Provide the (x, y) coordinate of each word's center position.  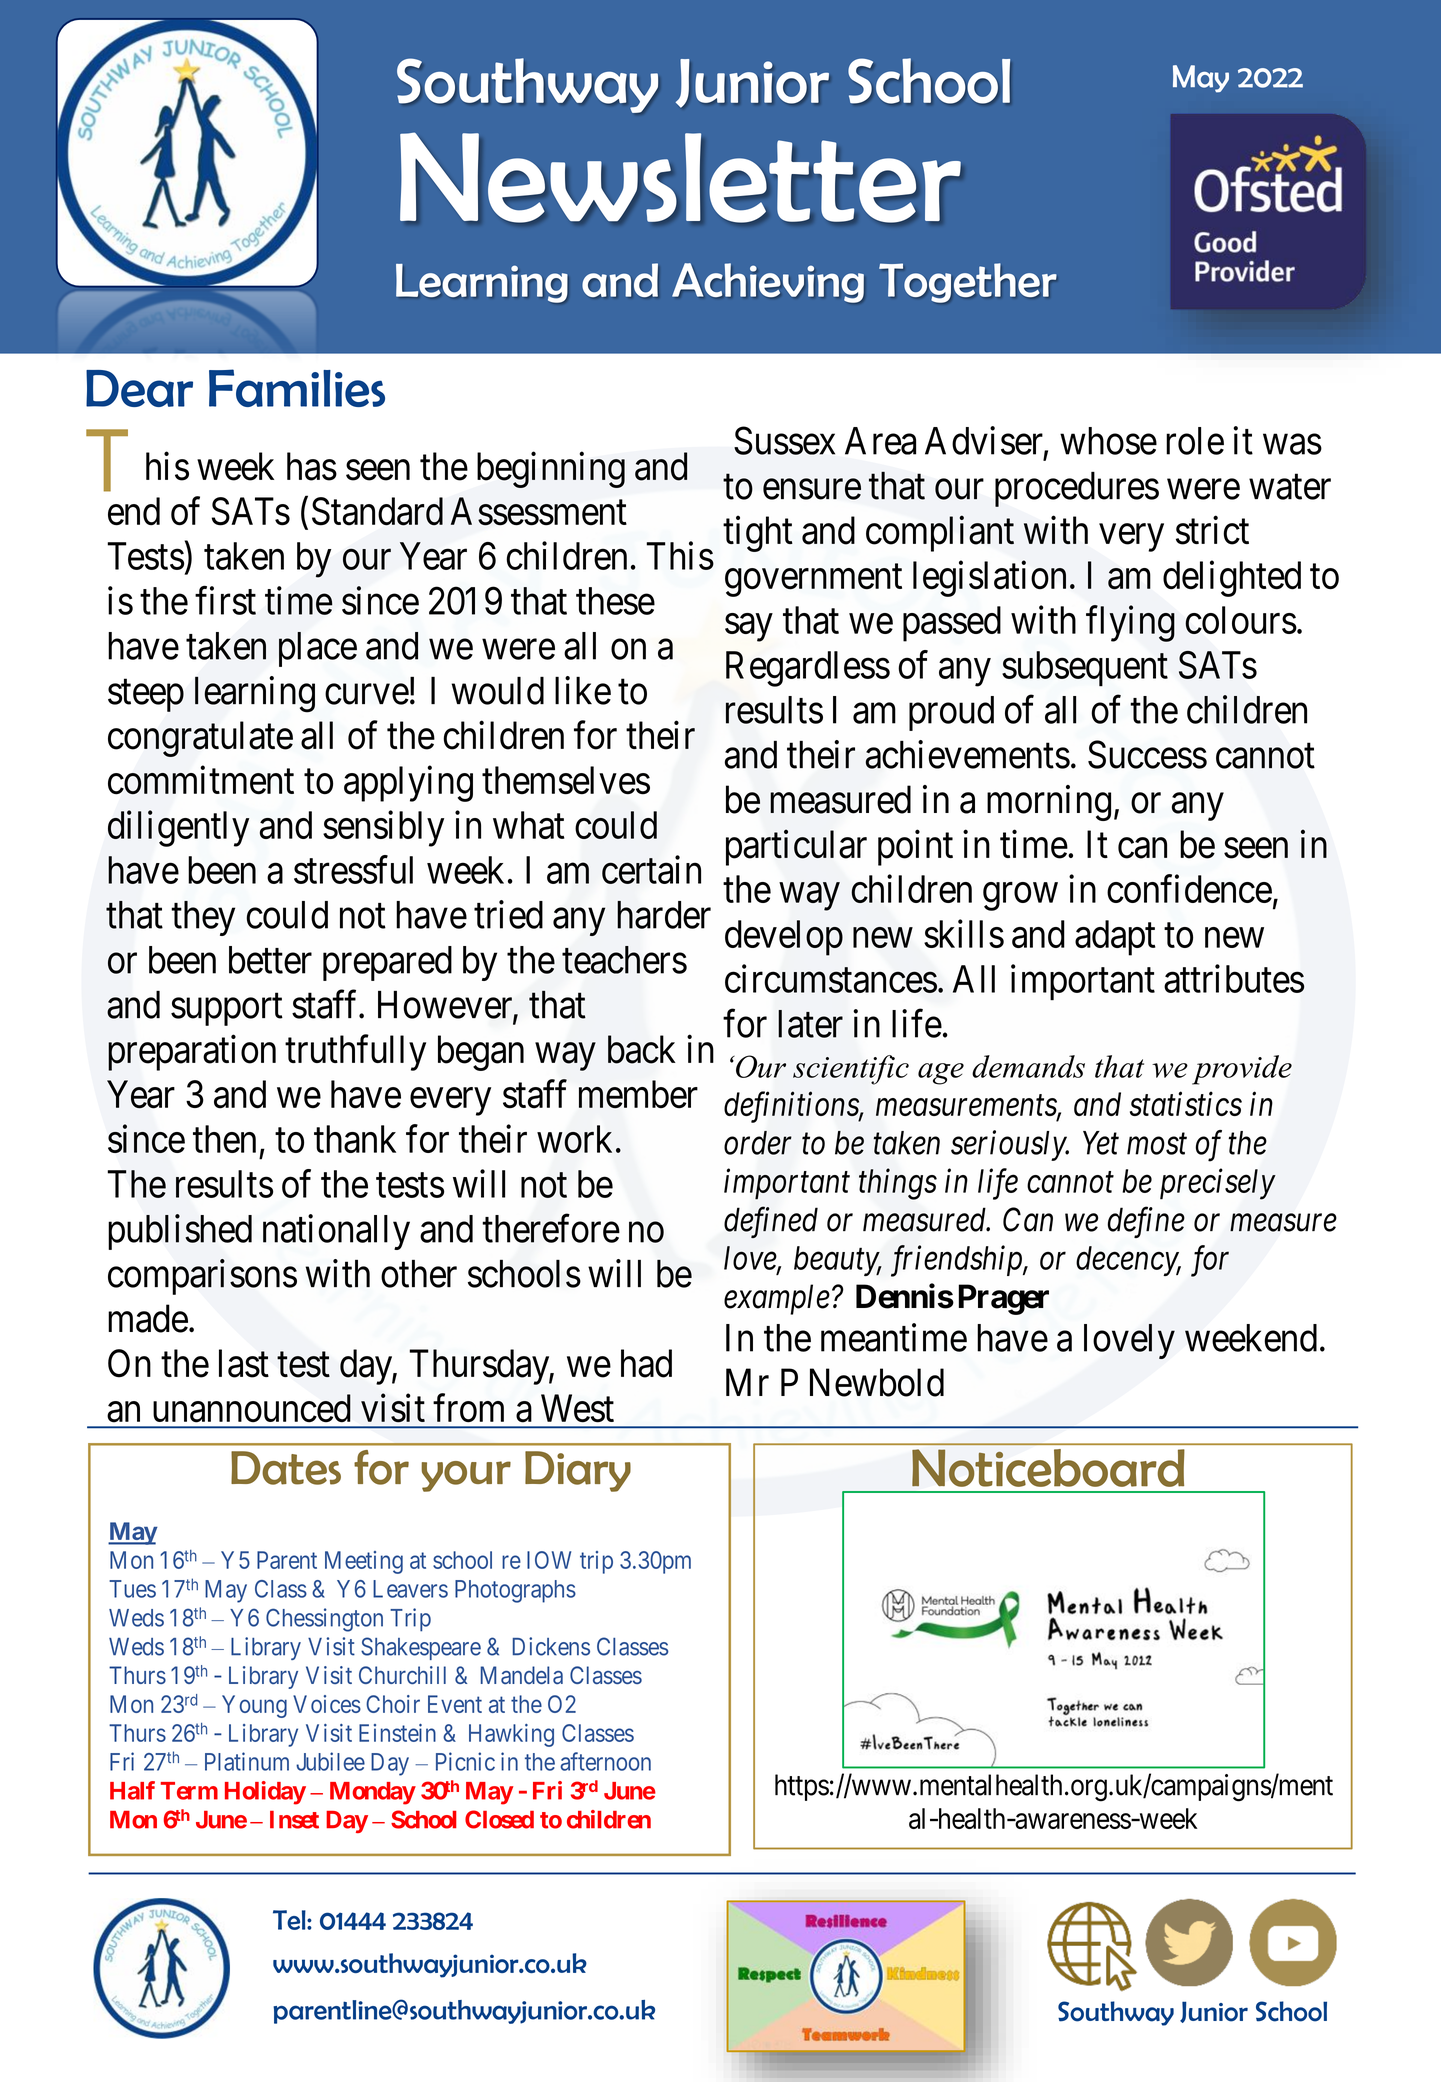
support (227, 1010)
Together (968, 283)
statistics (1186, 1104)
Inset (294, 1820)
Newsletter (681, 178)
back (641, 1049)
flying (1130, 624)
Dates (286, 1468)
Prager (1004, 1299)
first (225, 600)
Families (297, 388)
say (748, 628)
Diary (578, 1471)
